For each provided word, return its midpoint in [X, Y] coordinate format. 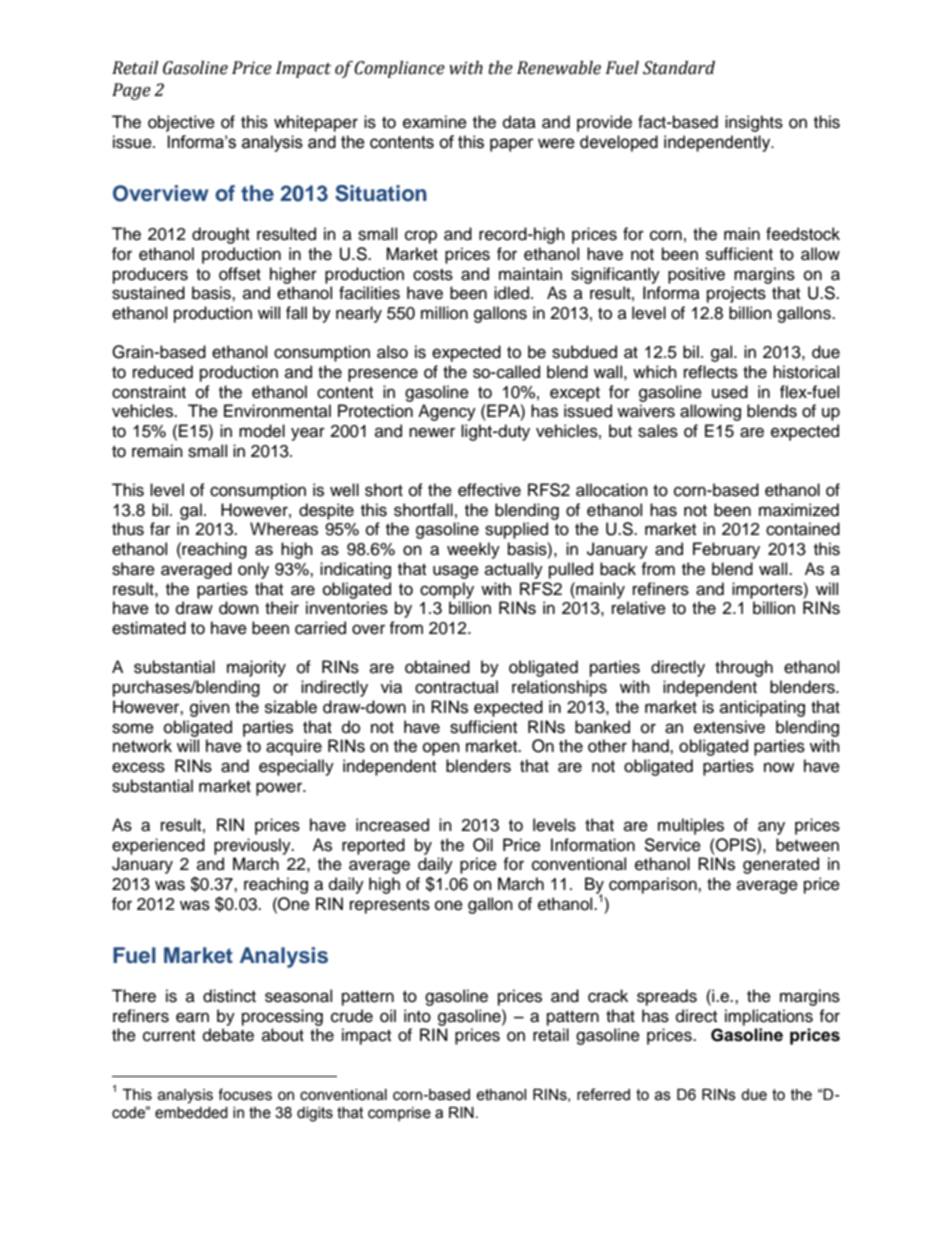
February [726, 550]
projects [736, 294]
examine [435, 122]
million [444, 313]
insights [754, 123]
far [160, 529]
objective [181, 123]
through [744, 668]
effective [489, 490]
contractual [456, 687]
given [210, 708]
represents [390, 906]
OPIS [736, 845]
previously [253, 846]
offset [240, 274]
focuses [245, 1094]
